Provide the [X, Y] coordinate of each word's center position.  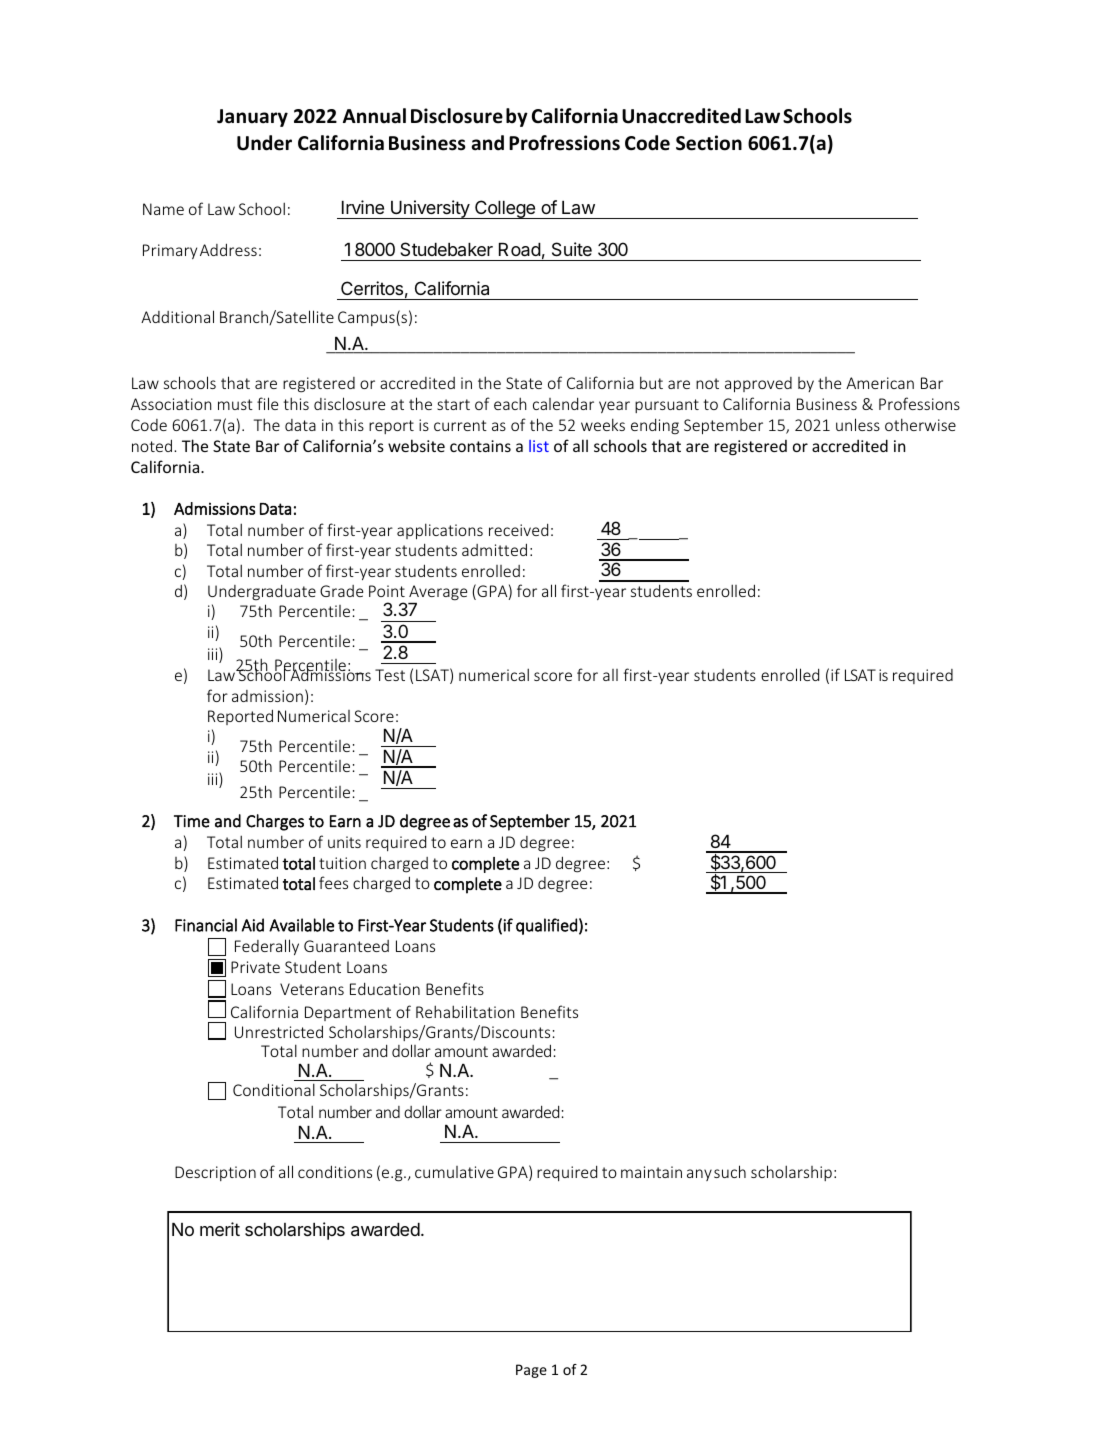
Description [215, 1173]
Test [390, 675]
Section [709, 143]
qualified [546, 926]
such [730, 1171]
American [880, 383]
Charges [275, 822]
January [252, 118]
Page [531, 1371]
